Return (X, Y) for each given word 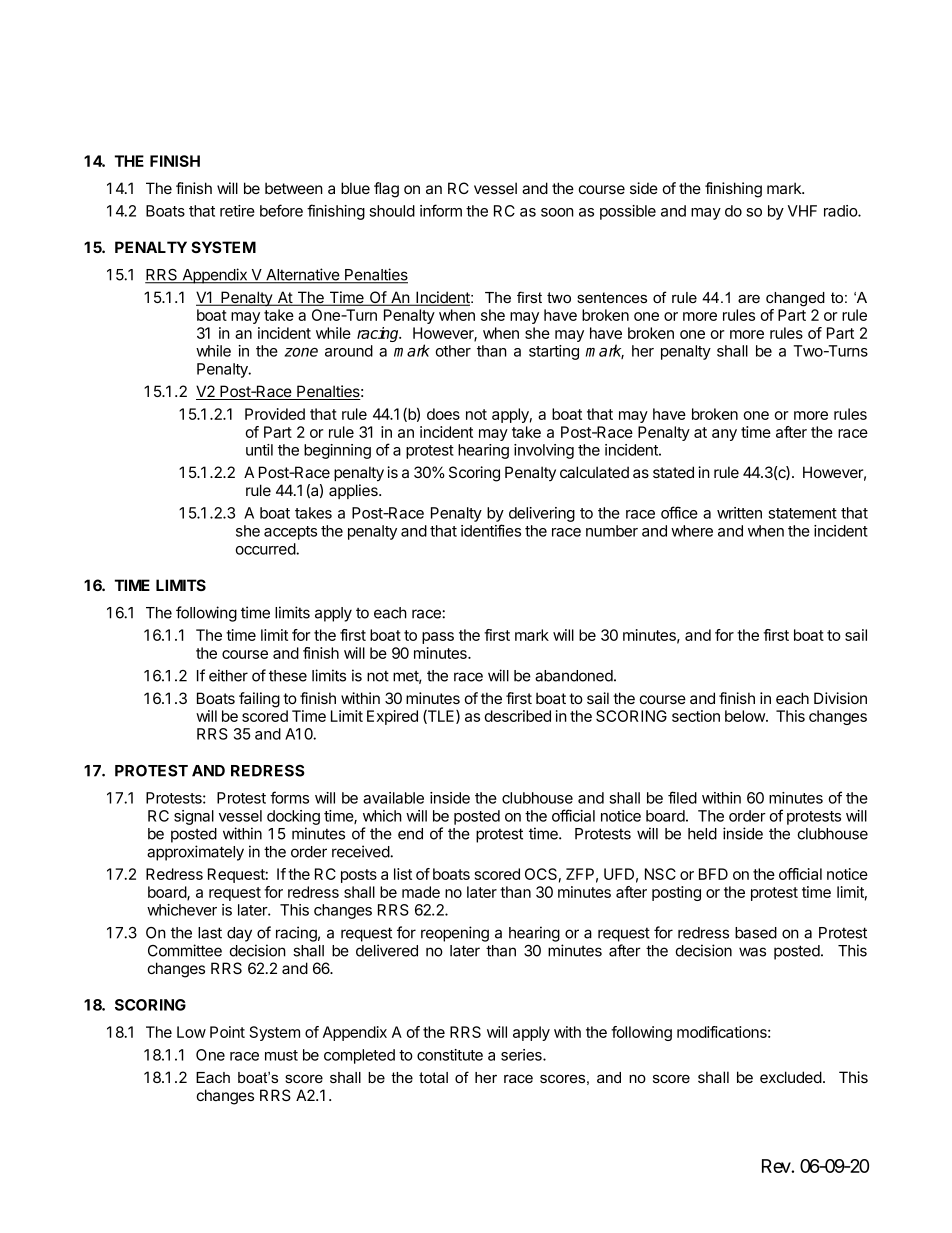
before (281, 210)
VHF (802, 211)
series (522, 1055)
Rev (777, 1166)
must (281, 1055)
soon (557, 212)
